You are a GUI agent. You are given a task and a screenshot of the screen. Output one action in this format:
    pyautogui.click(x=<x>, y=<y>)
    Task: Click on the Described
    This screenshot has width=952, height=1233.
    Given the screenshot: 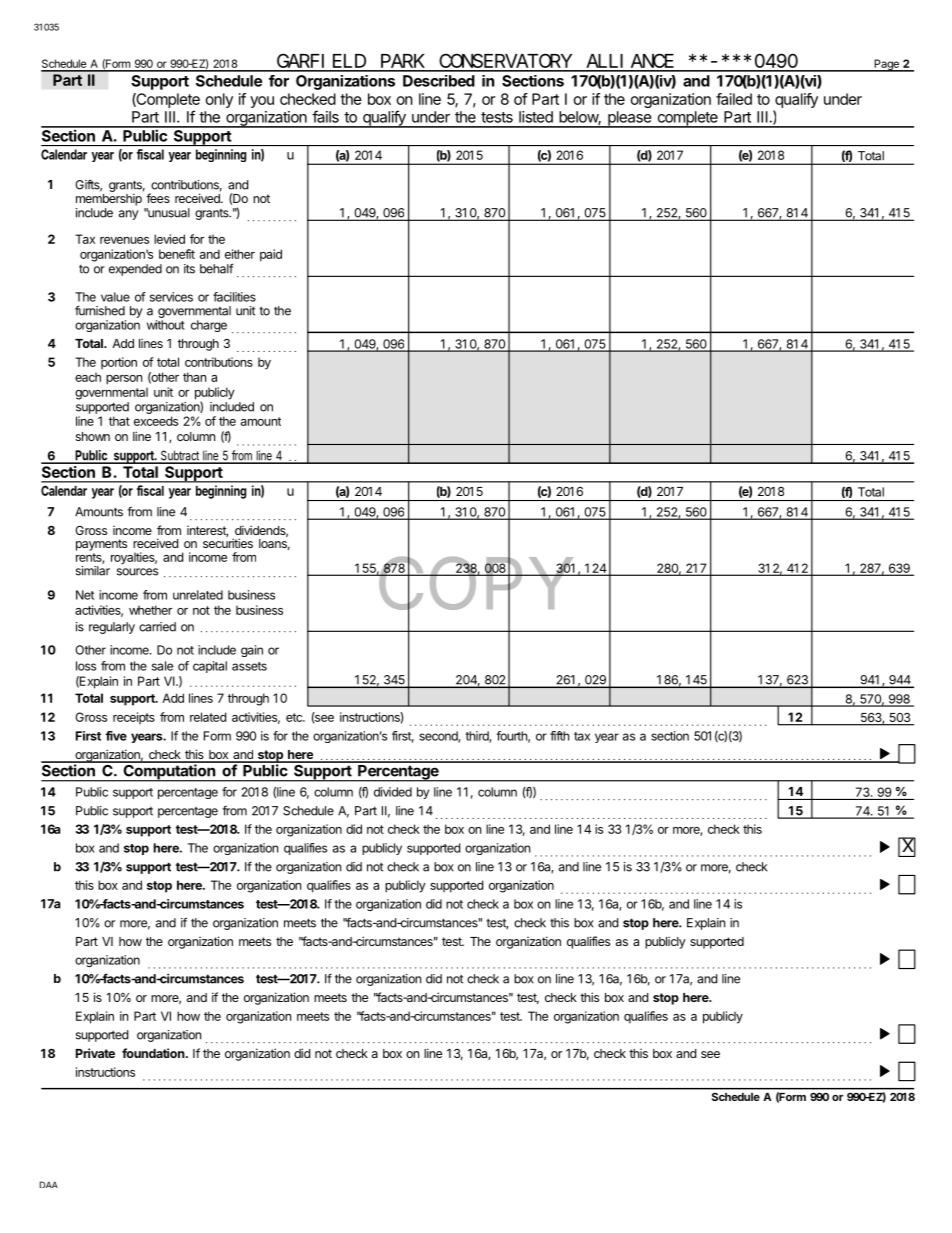 What is the action you would take?
    pyautogui.click(x=439, y=81)
